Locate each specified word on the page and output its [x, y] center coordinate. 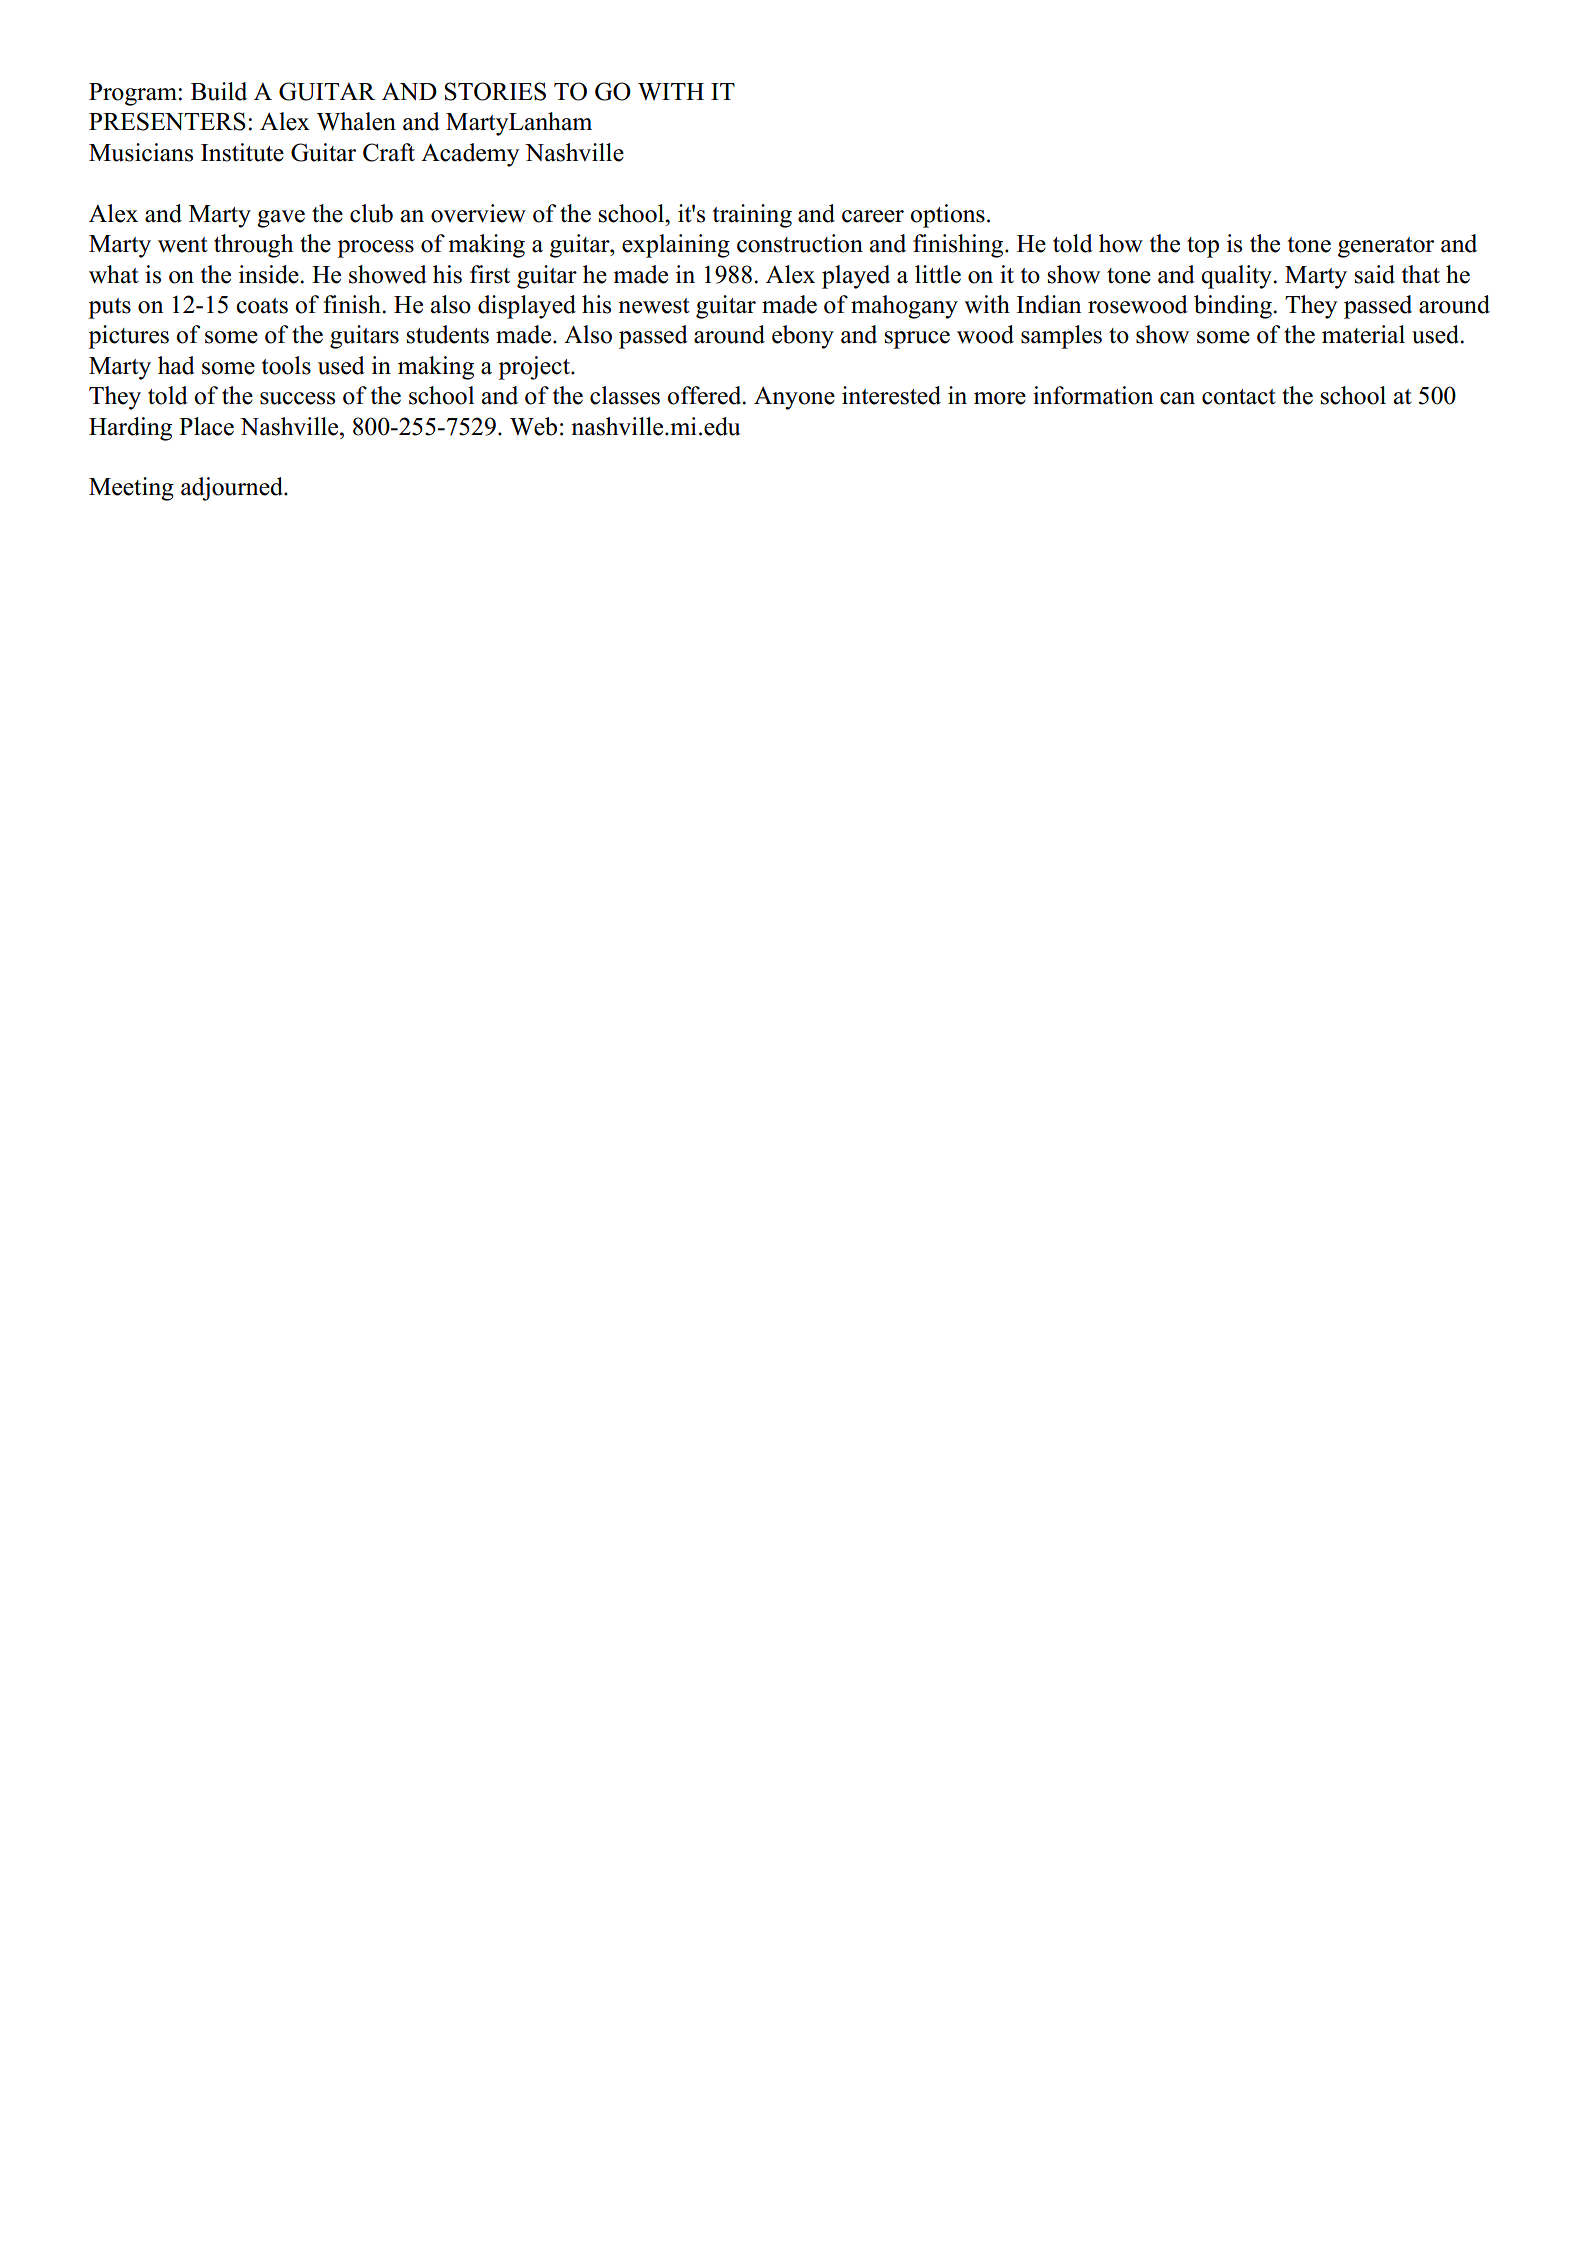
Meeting [131, 489]
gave [281, 219]
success [297, 398]
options [947, 216]
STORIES [495, 91]
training [752, 216]
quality [1237, 277]
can [1177, 398]
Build [219, 91]
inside [270, 274]
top [1203, 247]
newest [654, 306]
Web [533, 426]
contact [1239, 397]
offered [705, 395]
